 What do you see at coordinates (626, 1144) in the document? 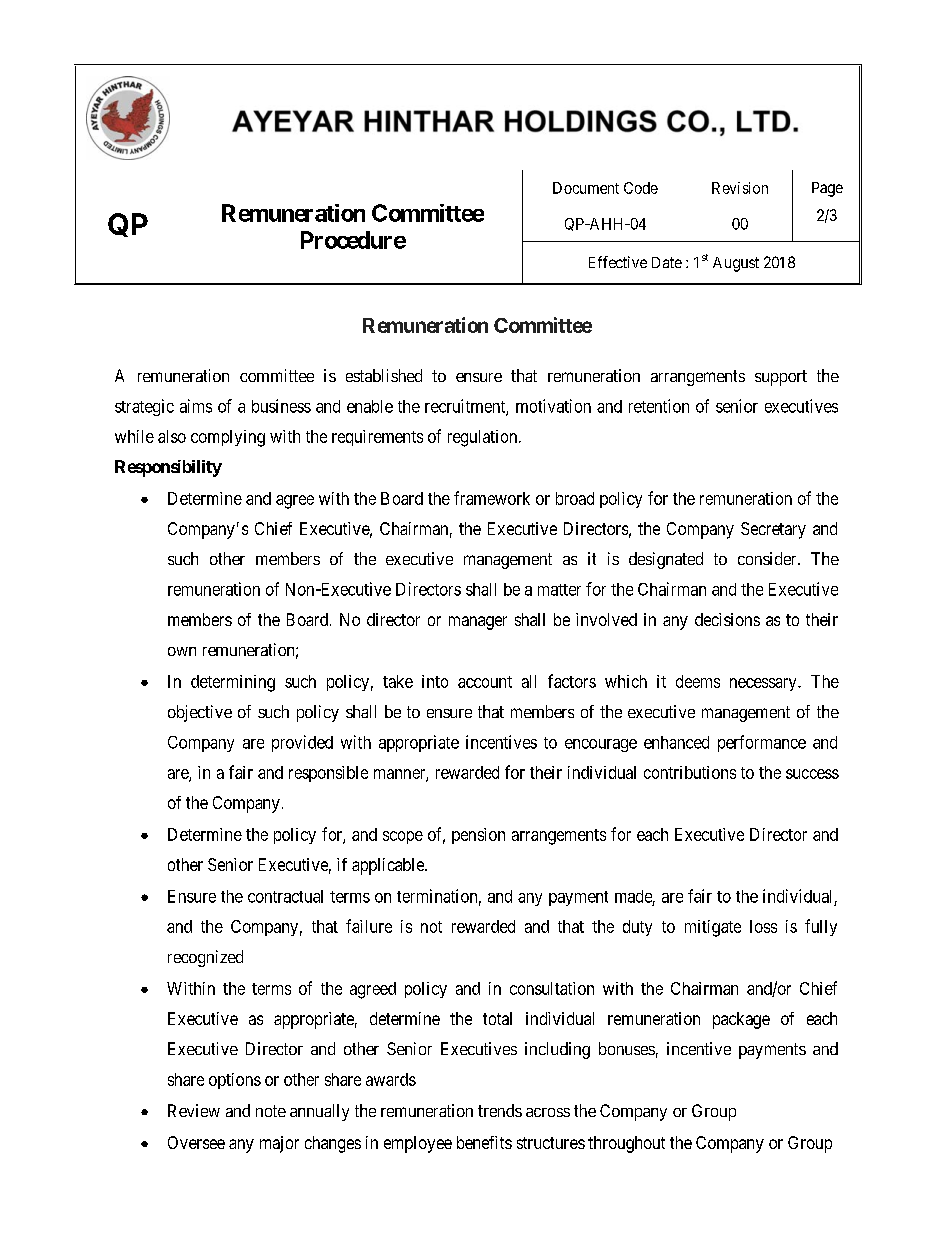
I see `throughout` at bounding box center [626, 1144].
